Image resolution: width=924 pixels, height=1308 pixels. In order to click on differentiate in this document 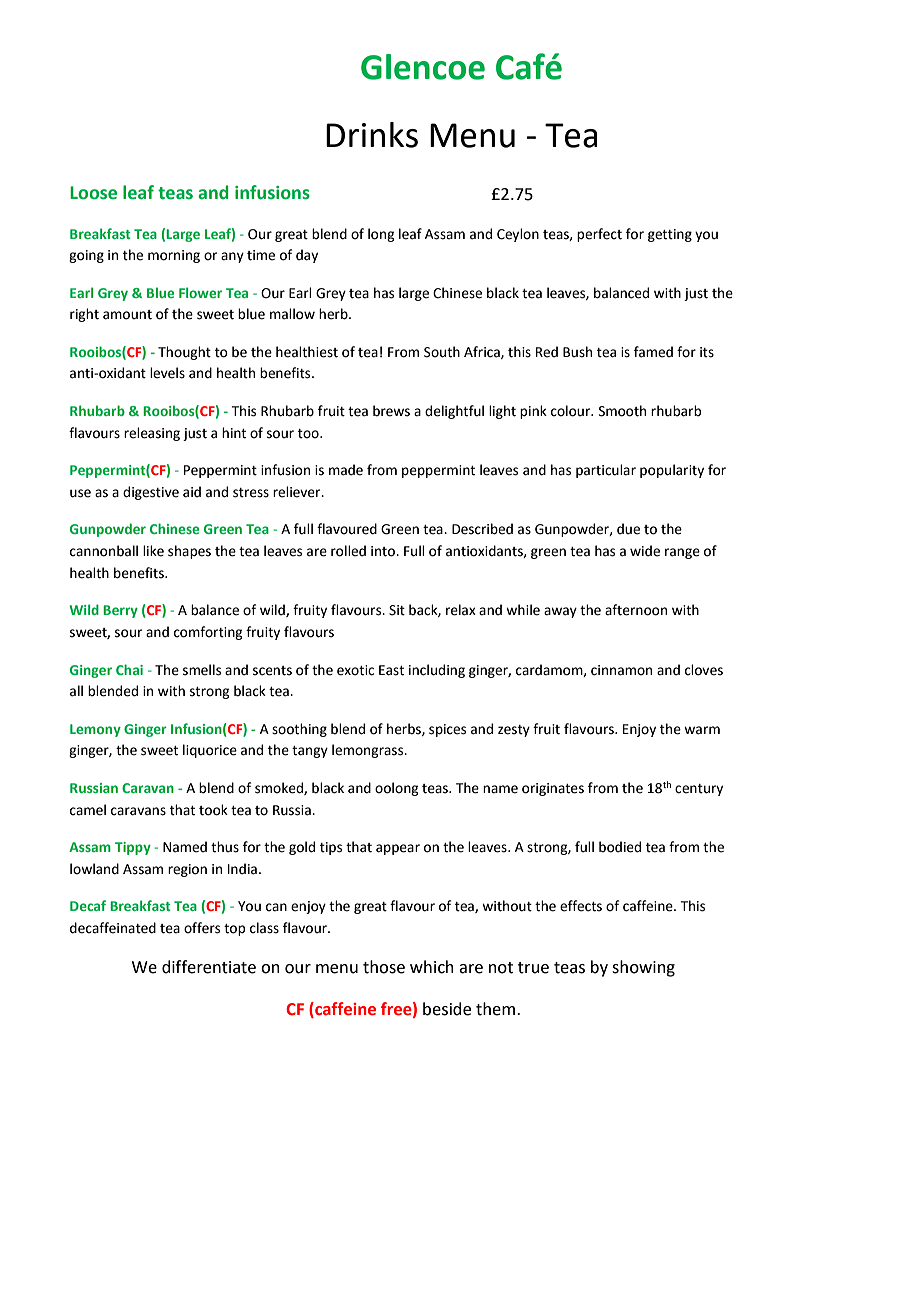, I will do `click(209, 967)`.
